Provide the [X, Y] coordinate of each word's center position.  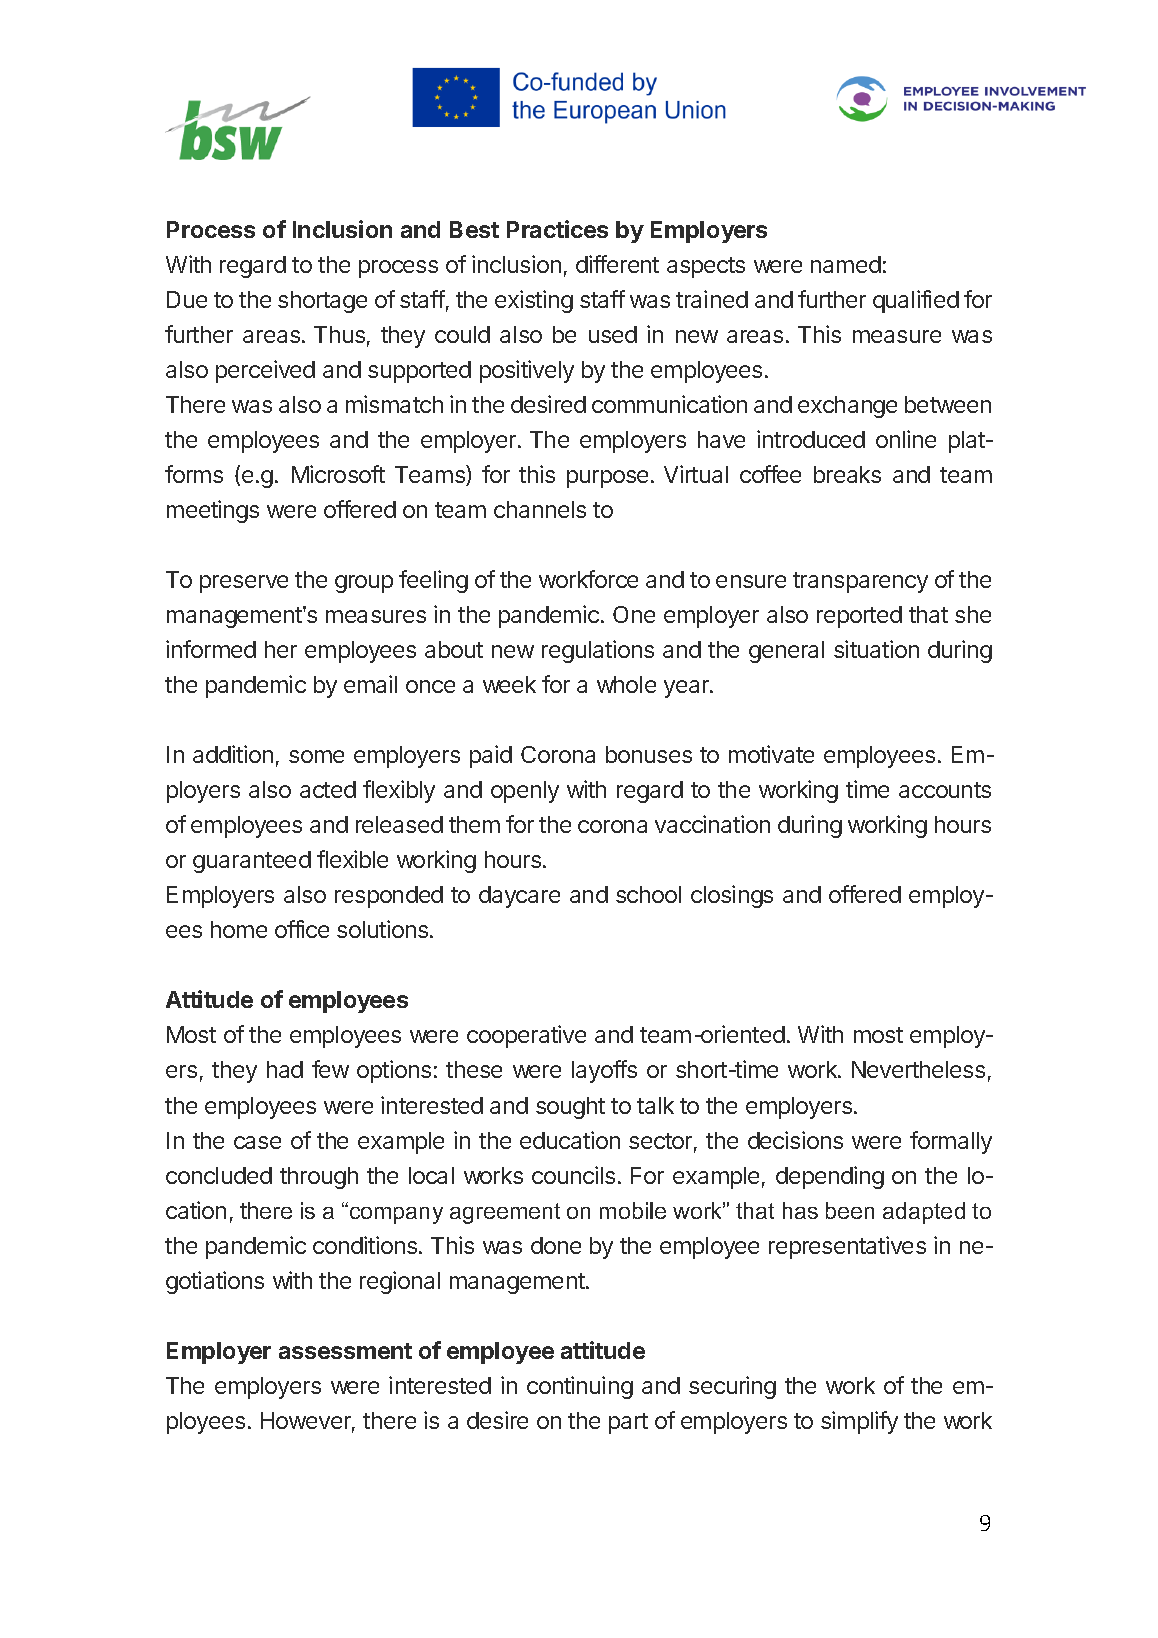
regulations [598, 651]
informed [211, 649]
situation [876, 649]
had [285, 1069]
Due [187, 299]
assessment [345, 1351]
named [846, 264]
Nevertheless [918, 1069]
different [617, 264]
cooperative [526, 1036]
